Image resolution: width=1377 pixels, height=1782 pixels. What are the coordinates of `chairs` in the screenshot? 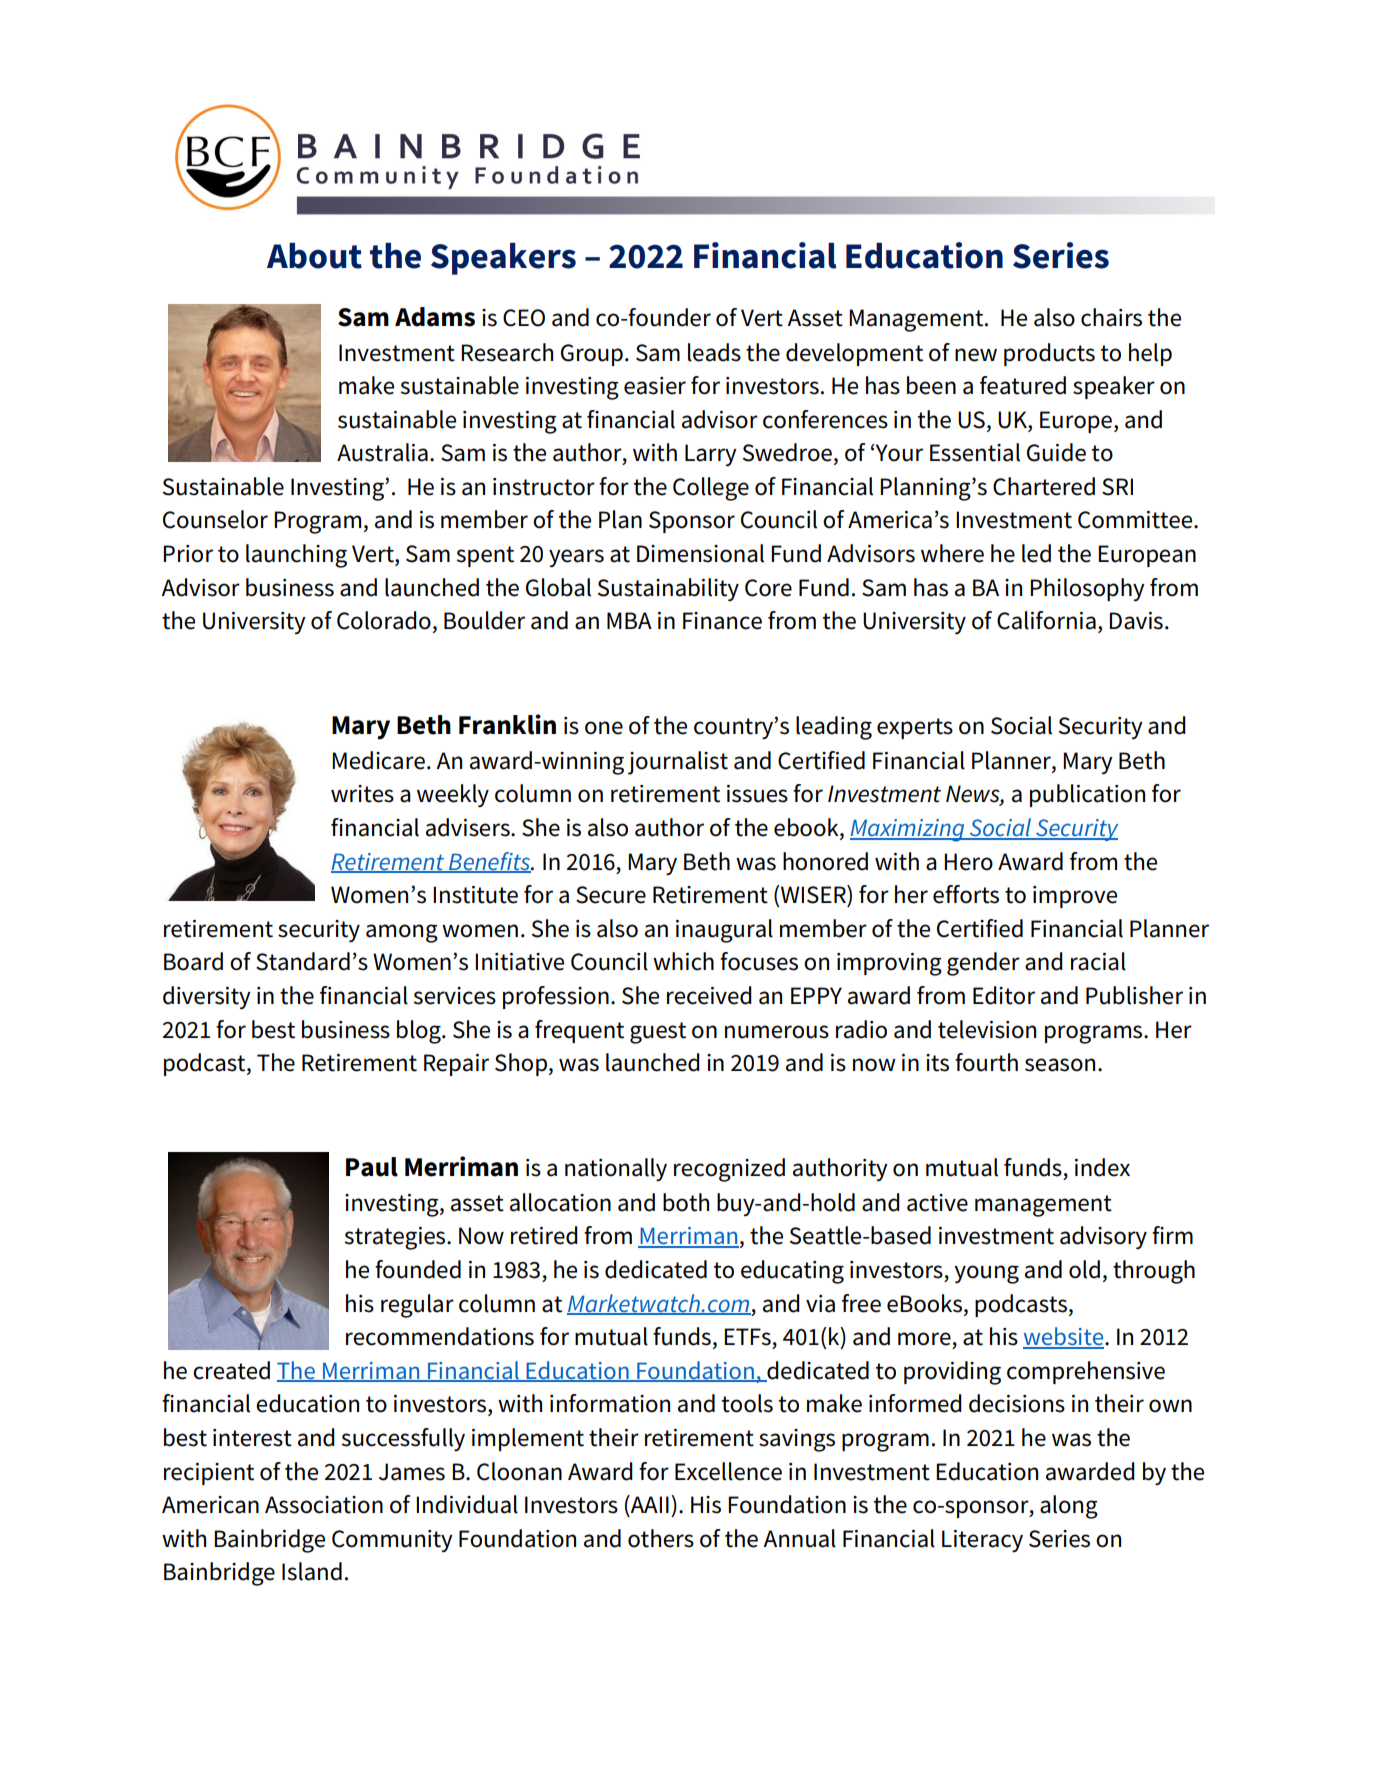 It's located at (1111, 317).
